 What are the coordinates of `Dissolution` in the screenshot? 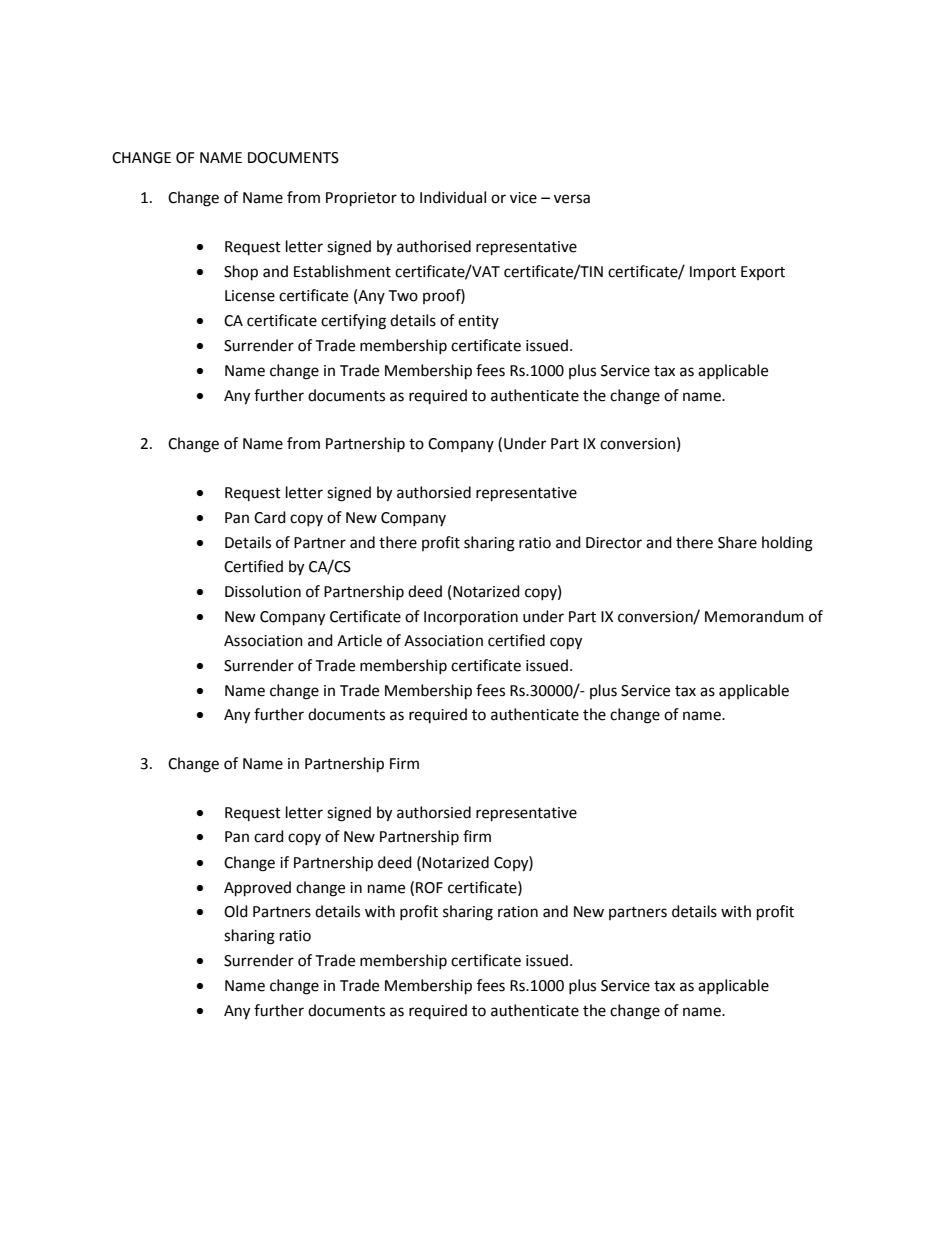 It's located at (263, 591).
